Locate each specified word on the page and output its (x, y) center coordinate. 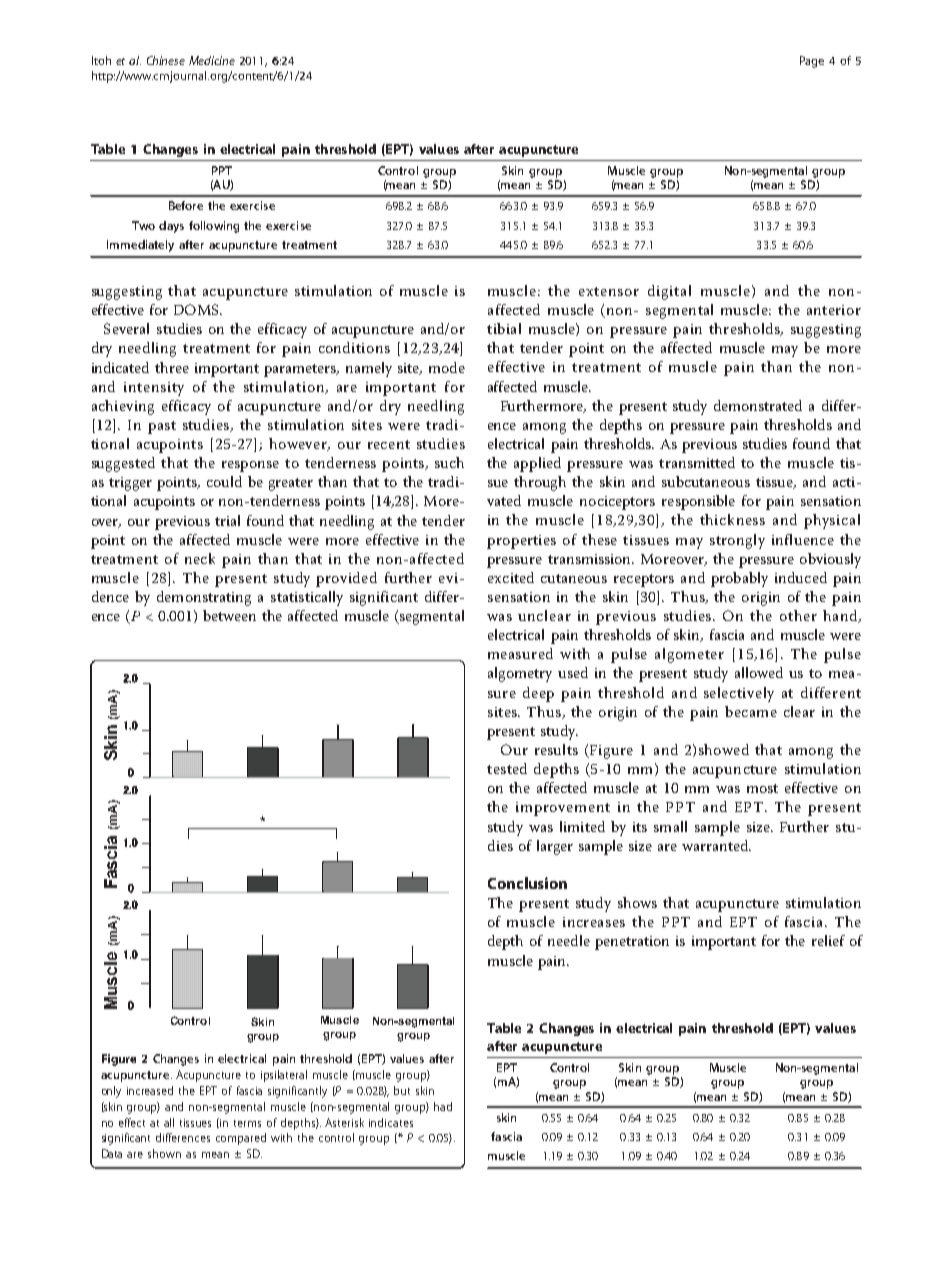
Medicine (212, 60)
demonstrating (204, 598)
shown (164, 1153)
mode (447, 367)
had (443, 1106)
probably (739, 579)
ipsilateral (284, 1076)
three (172, 367)
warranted (716, 845)
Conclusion (527, 883)
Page (812, 62)
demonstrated (758, 405)
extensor (609, 291)
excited (511, 577)
